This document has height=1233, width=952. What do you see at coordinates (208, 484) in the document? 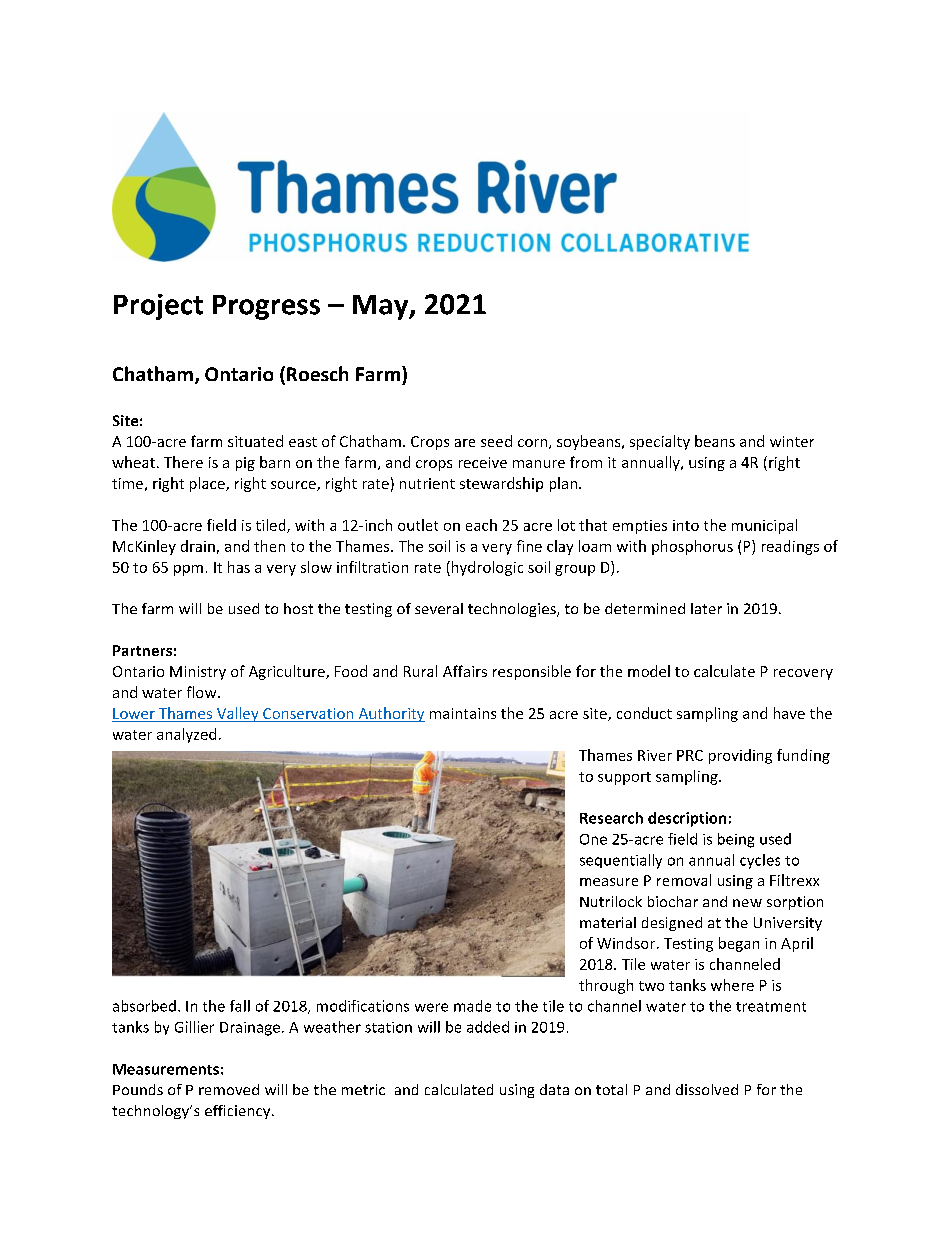
I see `place` at bounding box center [208, 484].
